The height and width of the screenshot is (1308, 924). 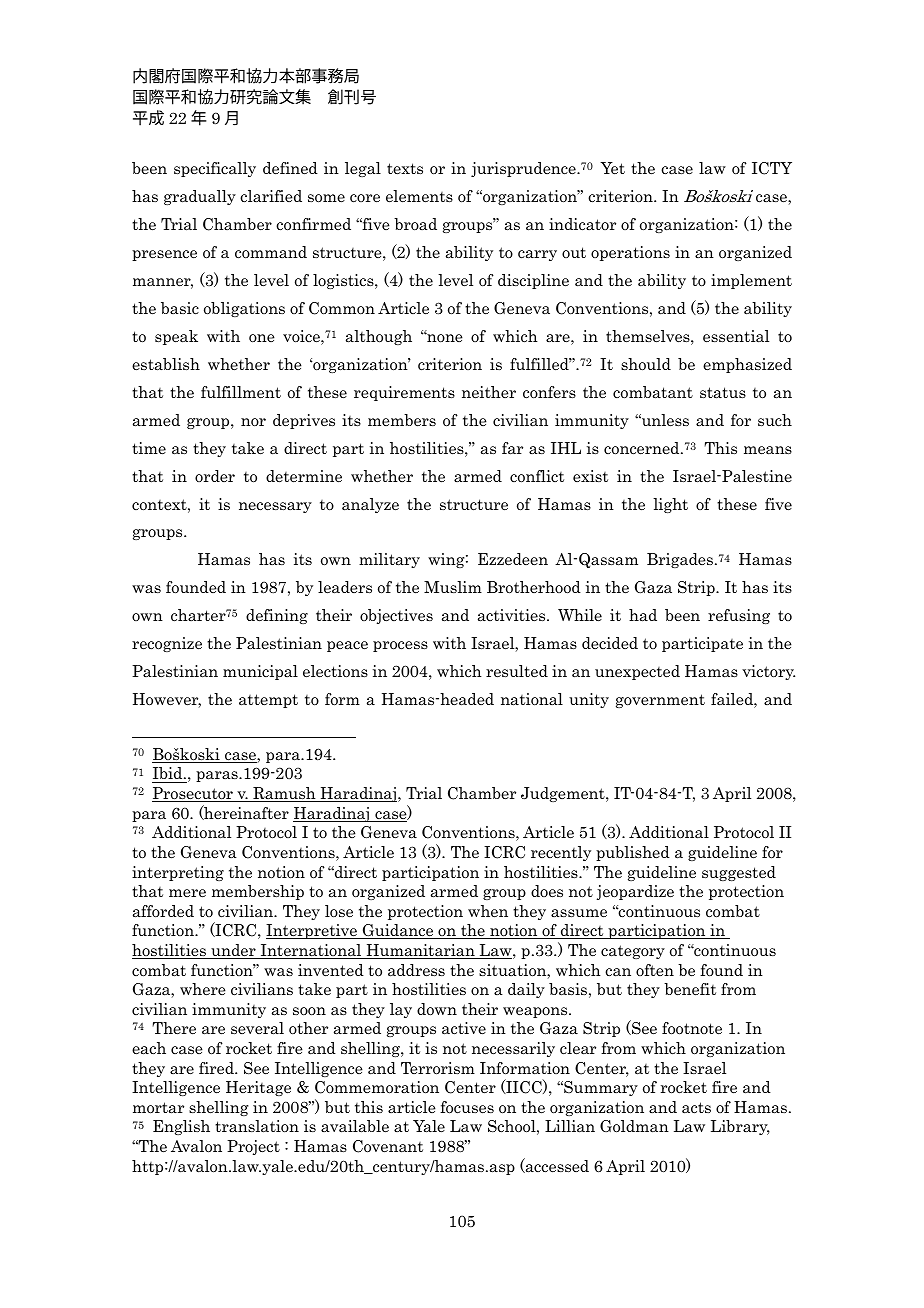 What do you see at coordinates (200, 197) in the screenshot?
I see `gradually` at bounding box center [200, 197].
